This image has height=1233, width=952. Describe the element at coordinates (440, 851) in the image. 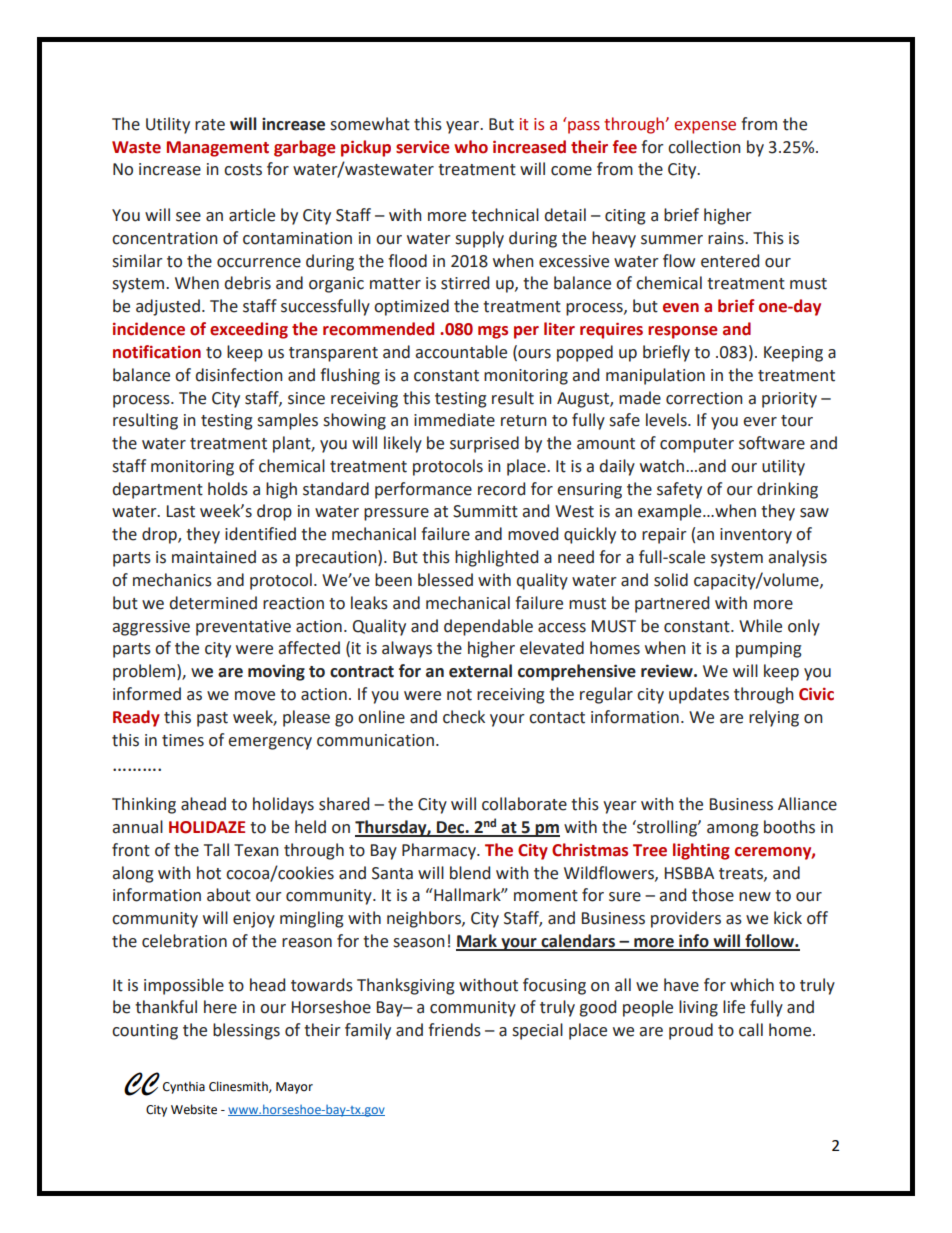

I see `Pharmacy` at that location.
